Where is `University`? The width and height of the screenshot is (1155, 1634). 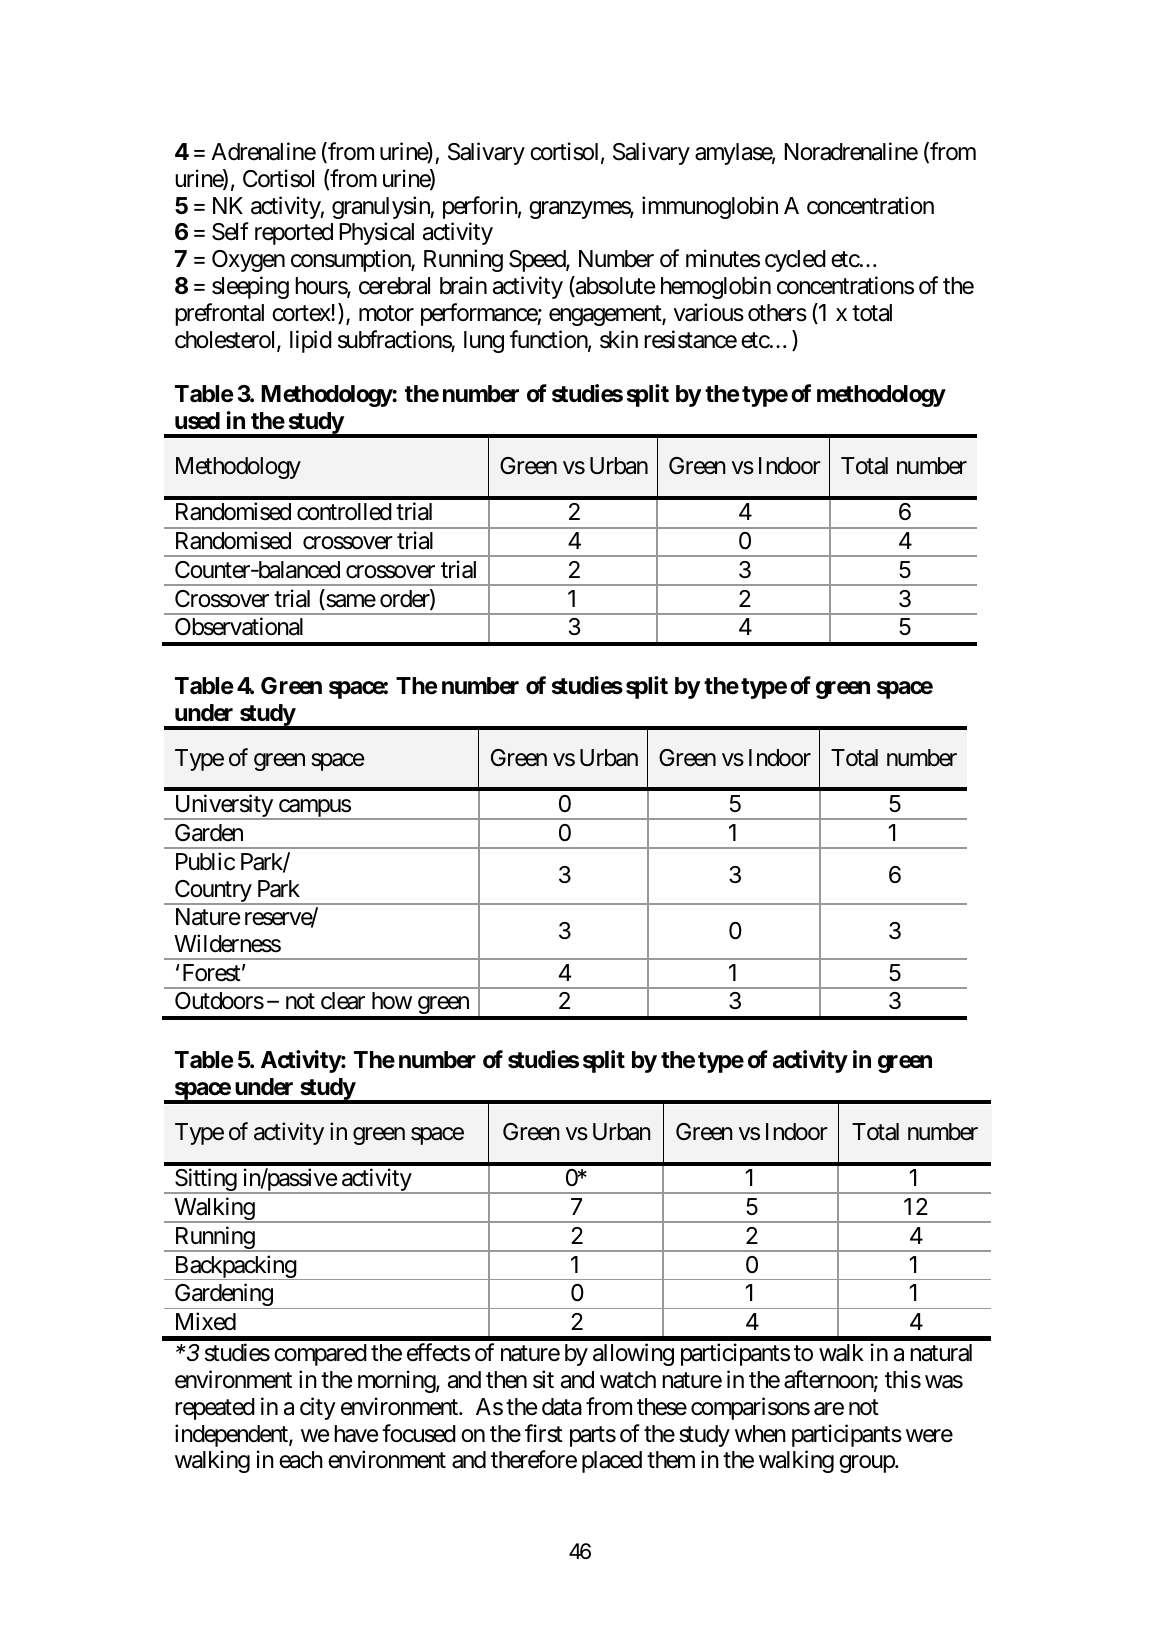
University is located at coordinates (223, 807).
